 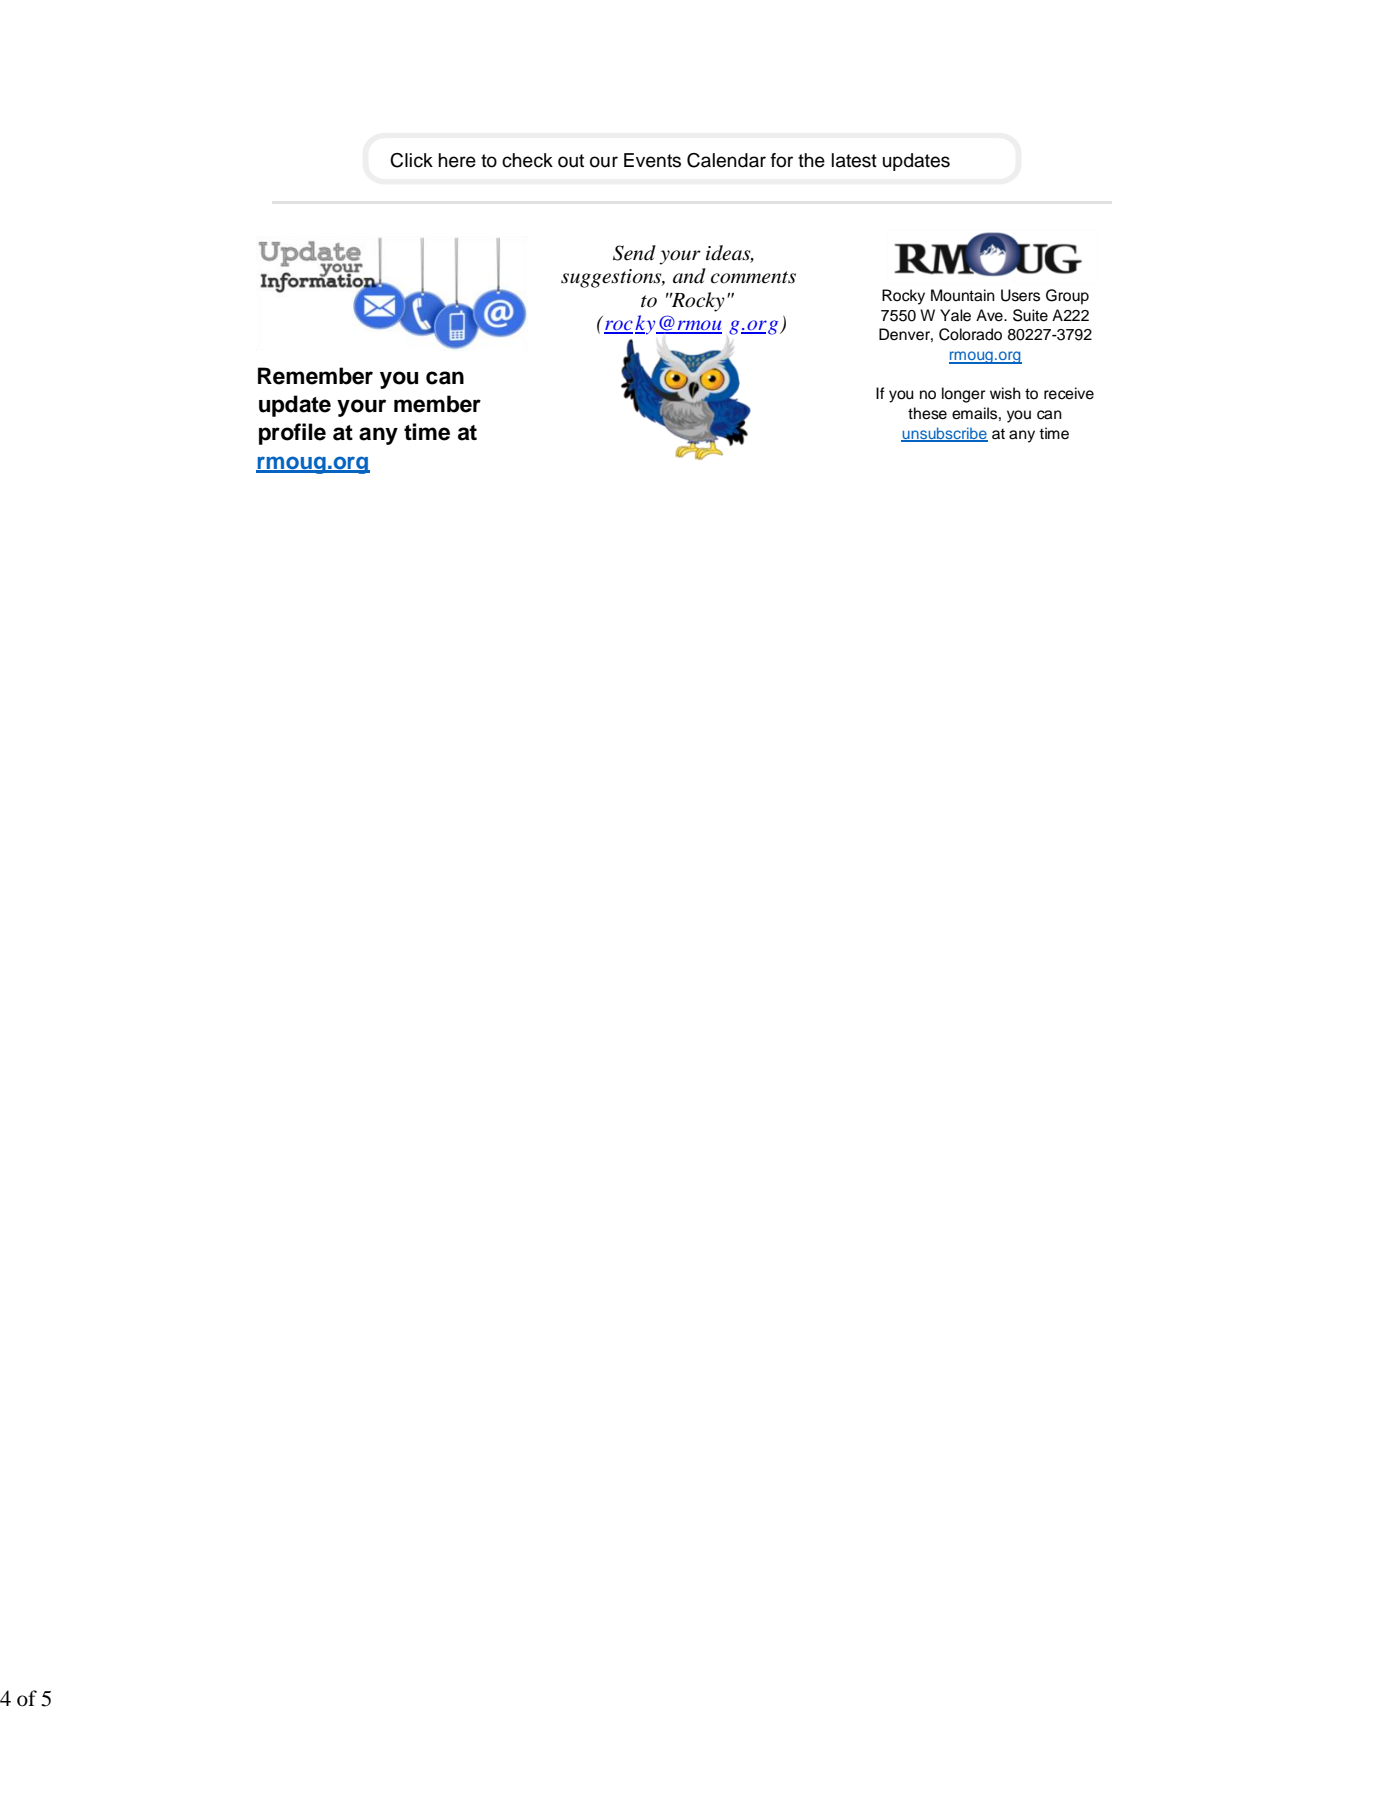 What do you see at coordinates (990, 315) in the page?
I see `Ave` at bounding box center [990, 315].
